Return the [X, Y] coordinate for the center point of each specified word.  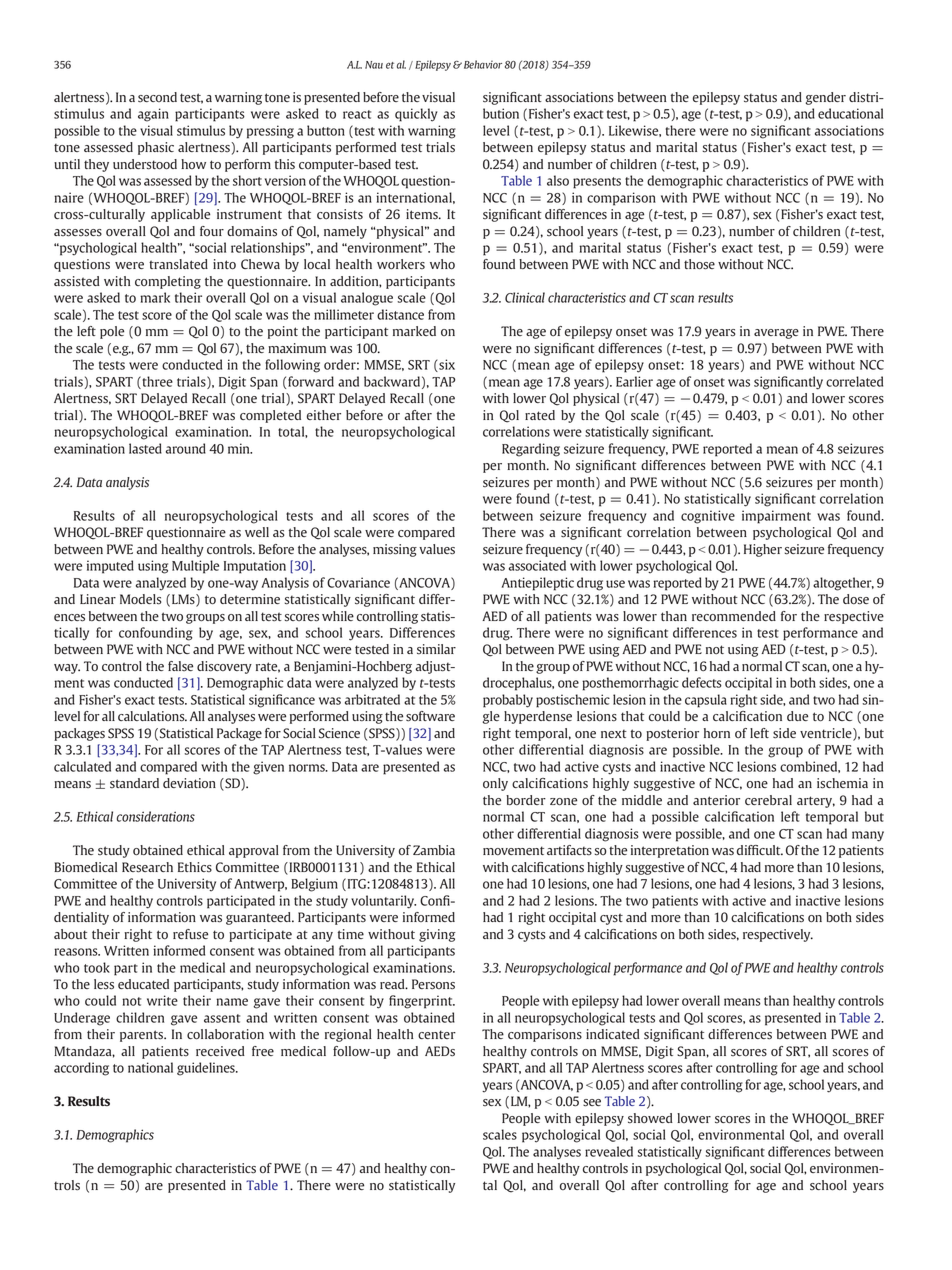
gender [826, 98]
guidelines [207, 1069]
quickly [416, 115]
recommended [734, 616]
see [592, 1103]
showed [650, 1118]
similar [436, 649]
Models [141, 599]
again [153, 115]
